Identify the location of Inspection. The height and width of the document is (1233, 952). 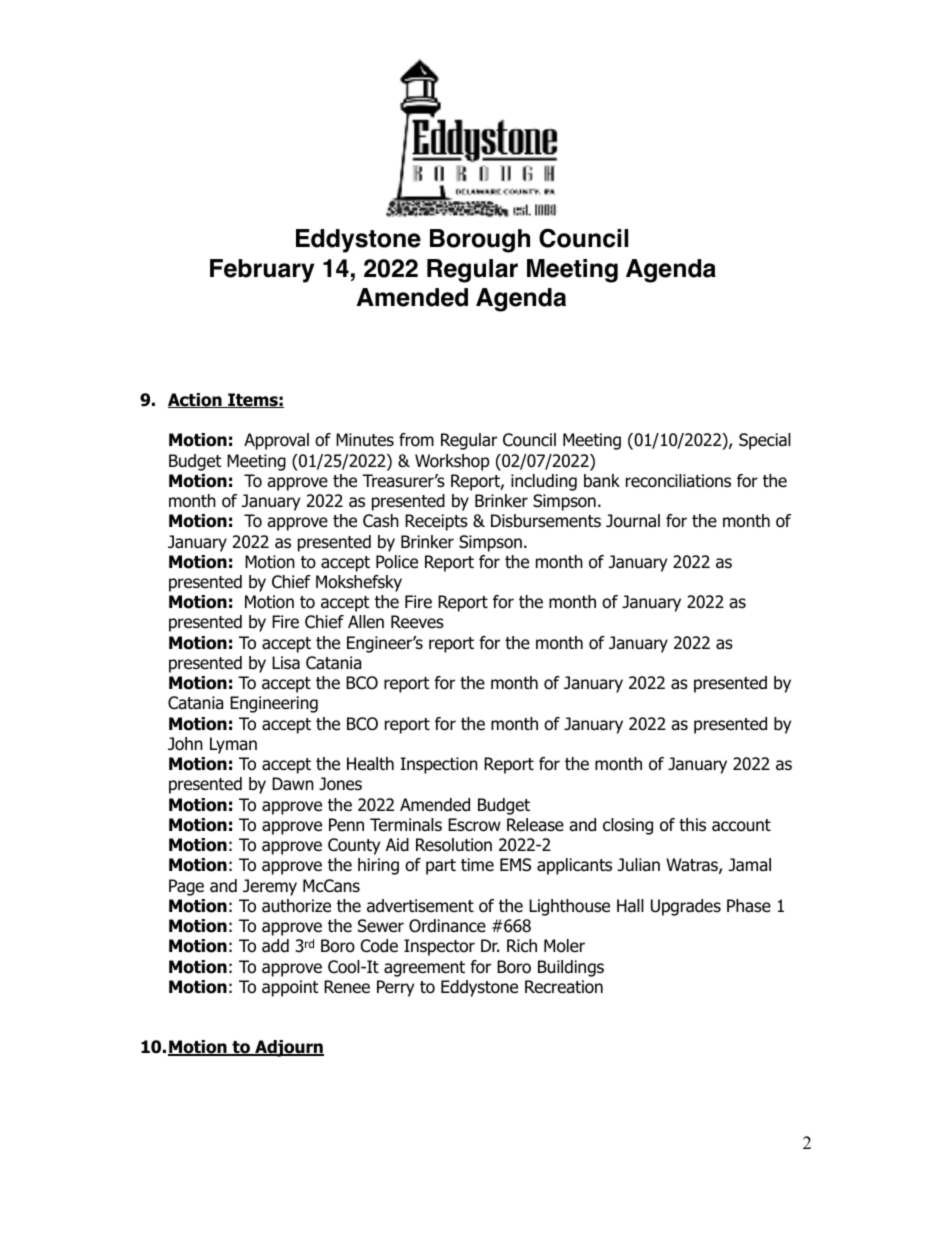
(439, 765).
